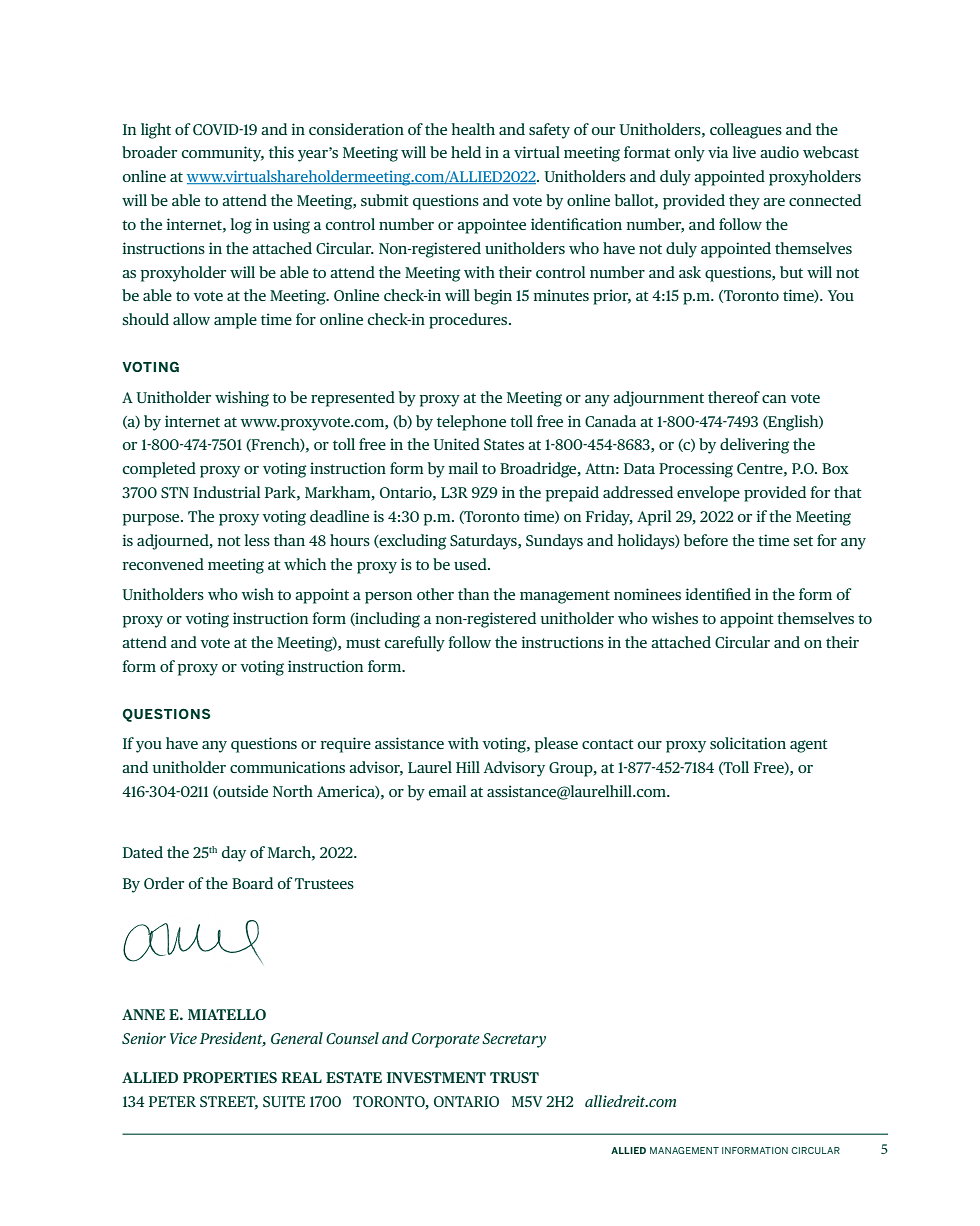 The width and height of the page is (980, 1226). I want to click on used, so click(471, 564).
